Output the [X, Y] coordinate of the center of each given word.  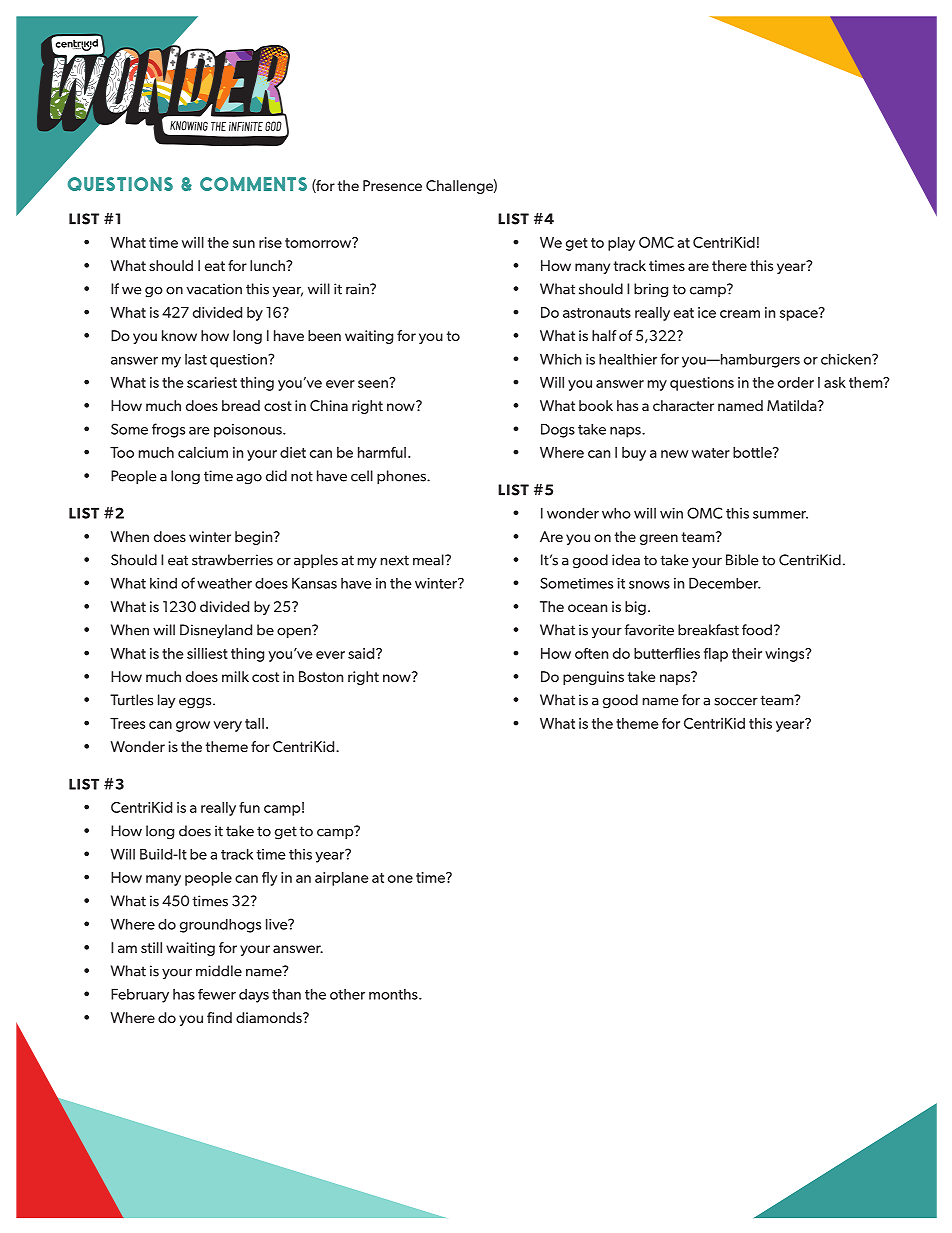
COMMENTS [253, 184]
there [729, 265]
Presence [392, 185]
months [394, 994]
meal [429, 560]
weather [224, 583]
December [725, 583]
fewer [217, 994]
